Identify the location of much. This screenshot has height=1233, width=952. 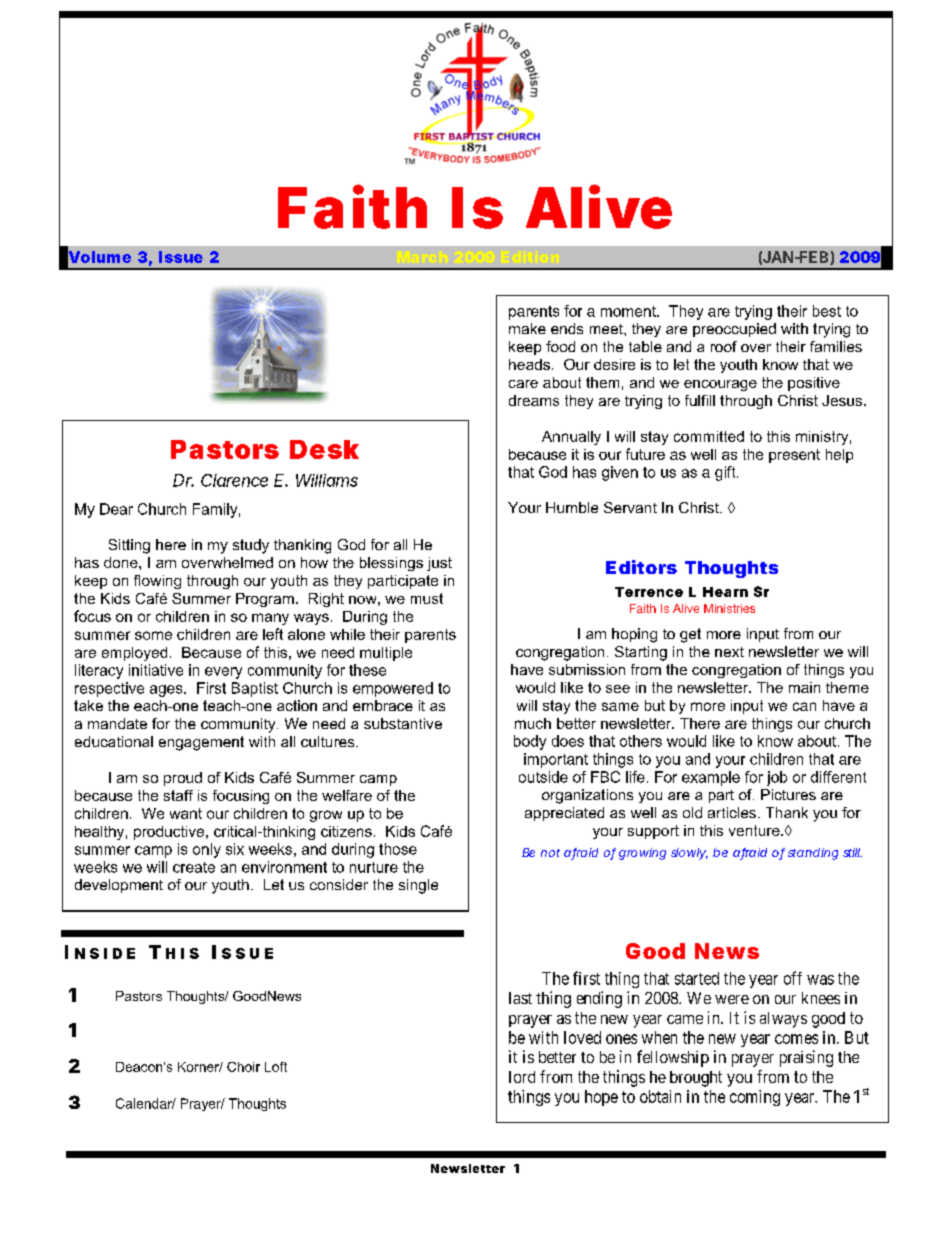
(533, 723).
